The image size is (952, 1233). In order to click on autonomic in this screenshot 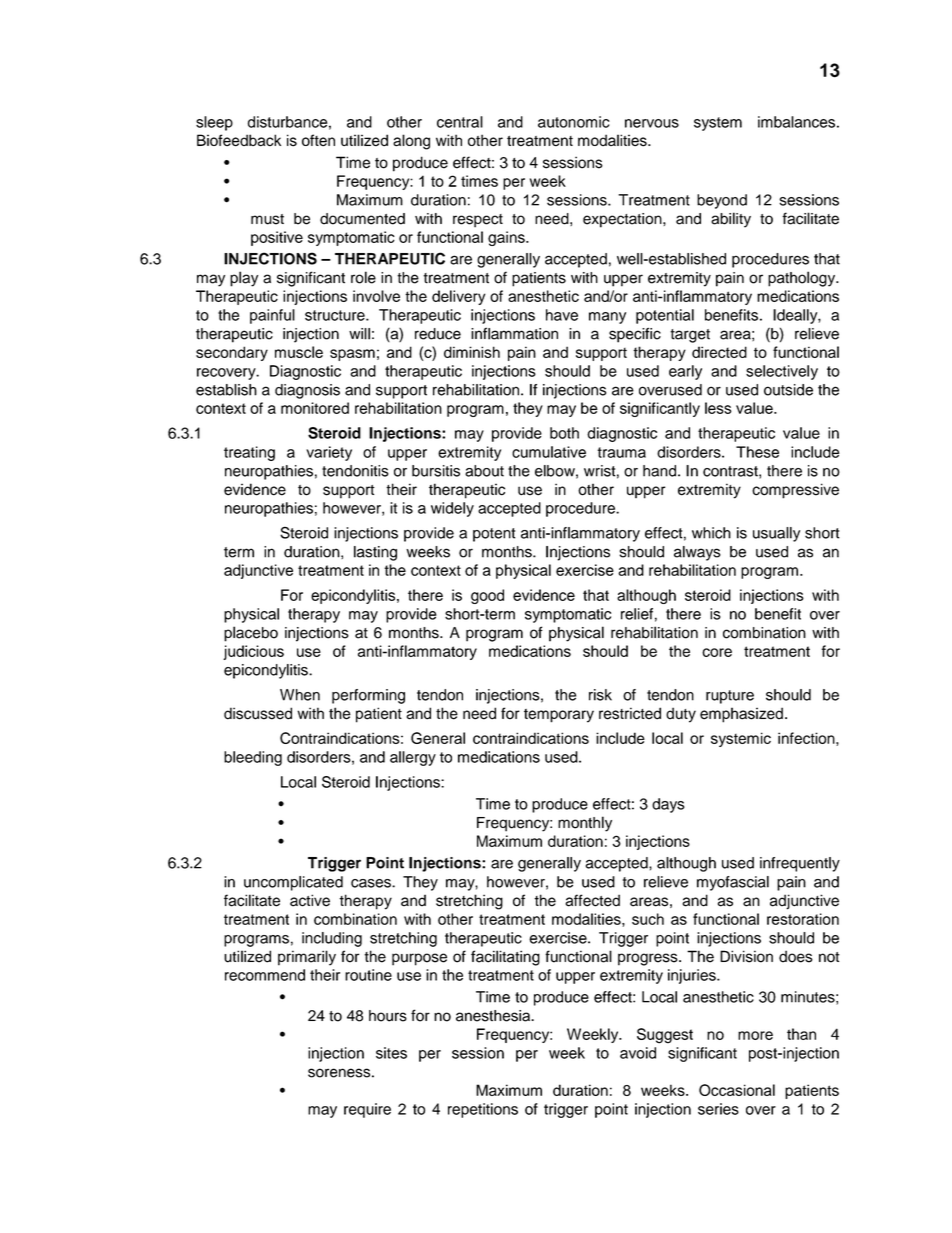, I will do `click(574, 122)`.
